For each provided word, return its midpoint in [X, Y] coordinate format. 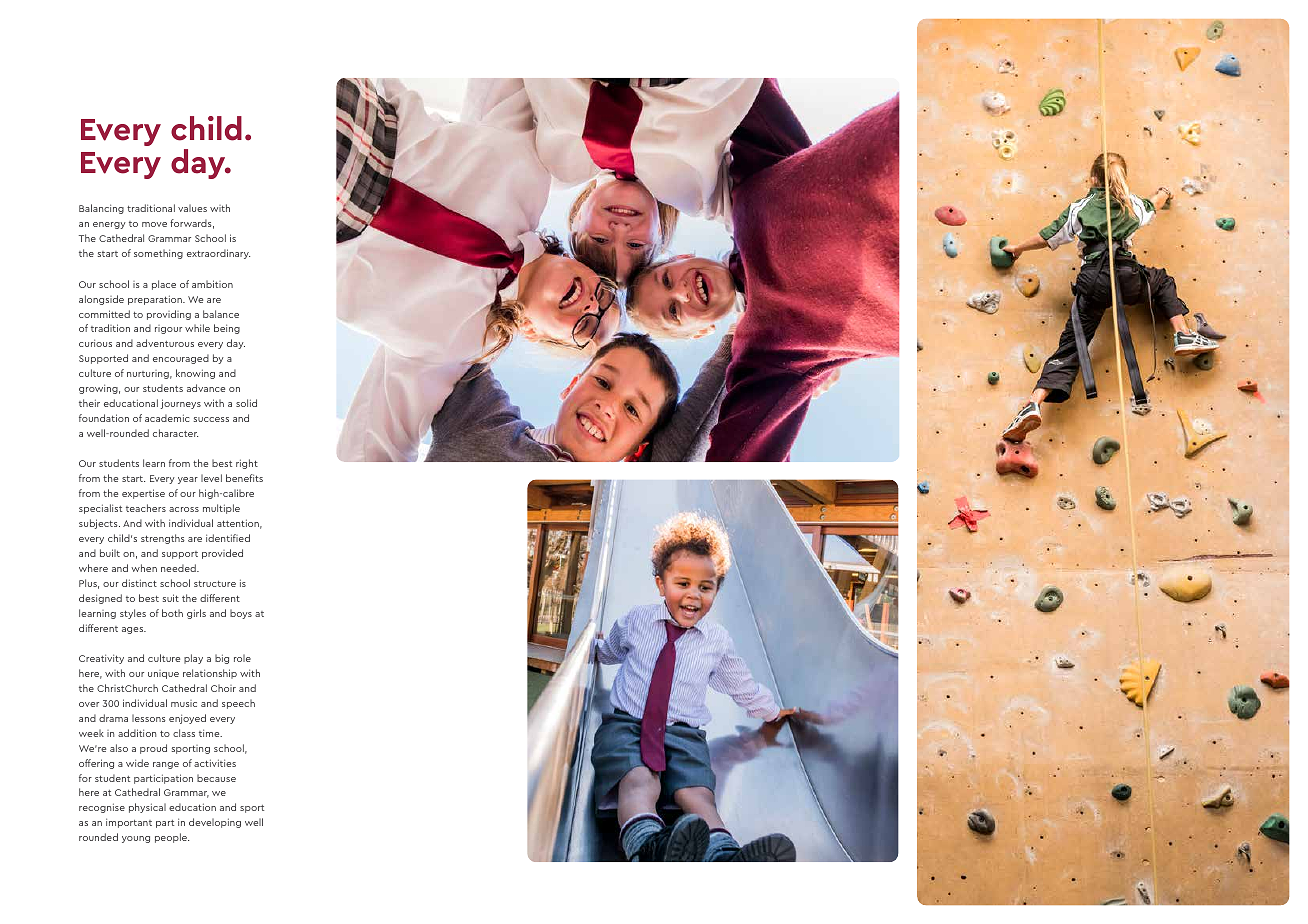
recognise [102, 808]
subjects [99, 524]
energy [109, 225]
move [154, 224]
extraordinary [218, 254]
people [172, 838]
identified [228, 538]
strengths [162, 539]
